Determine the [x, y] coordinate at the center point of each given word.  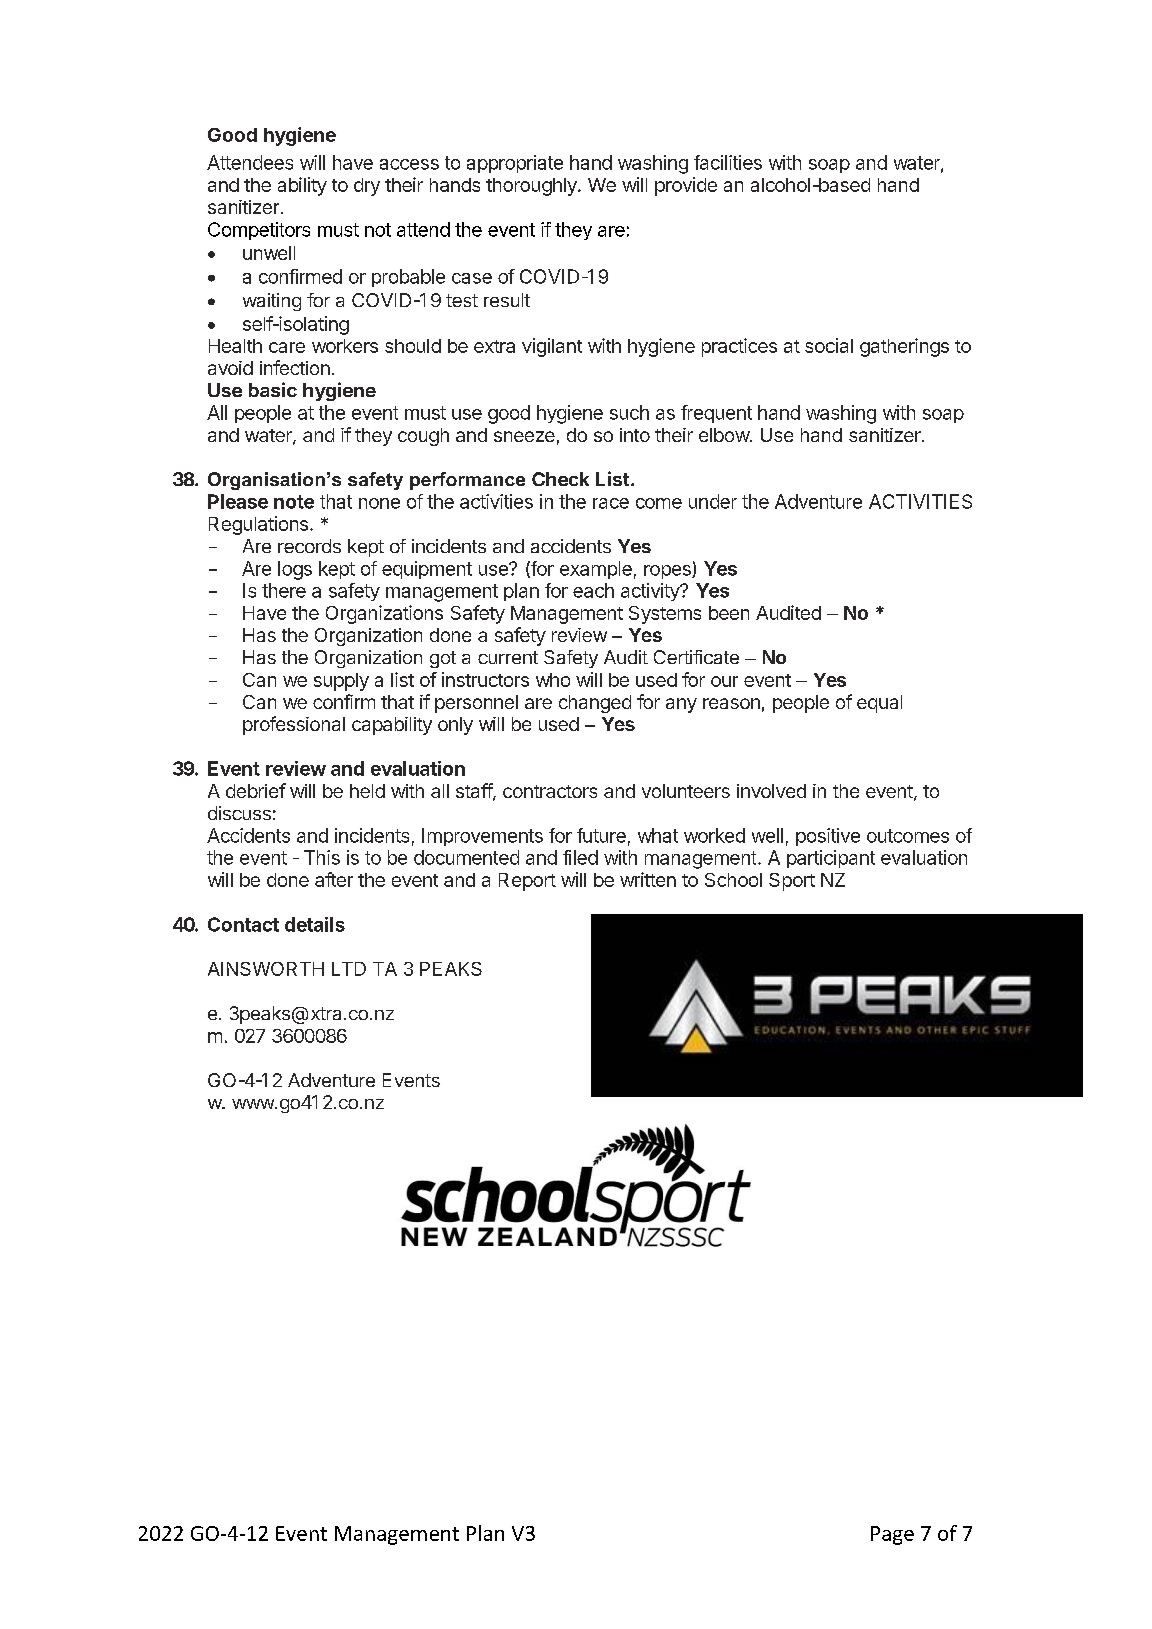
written [648, 879]
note [294, 502]
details [315, 924]
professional [294, 725]
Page [892, 1535]
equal [879, 704]
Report [527, 882]
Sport [792, 882]
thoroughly [532, 187]
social [829, 345]
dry [367, 187]
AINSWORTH [266, 969]
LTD [349, 969]
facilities [728, 162]
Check [560, 479]
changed [595, 704]
